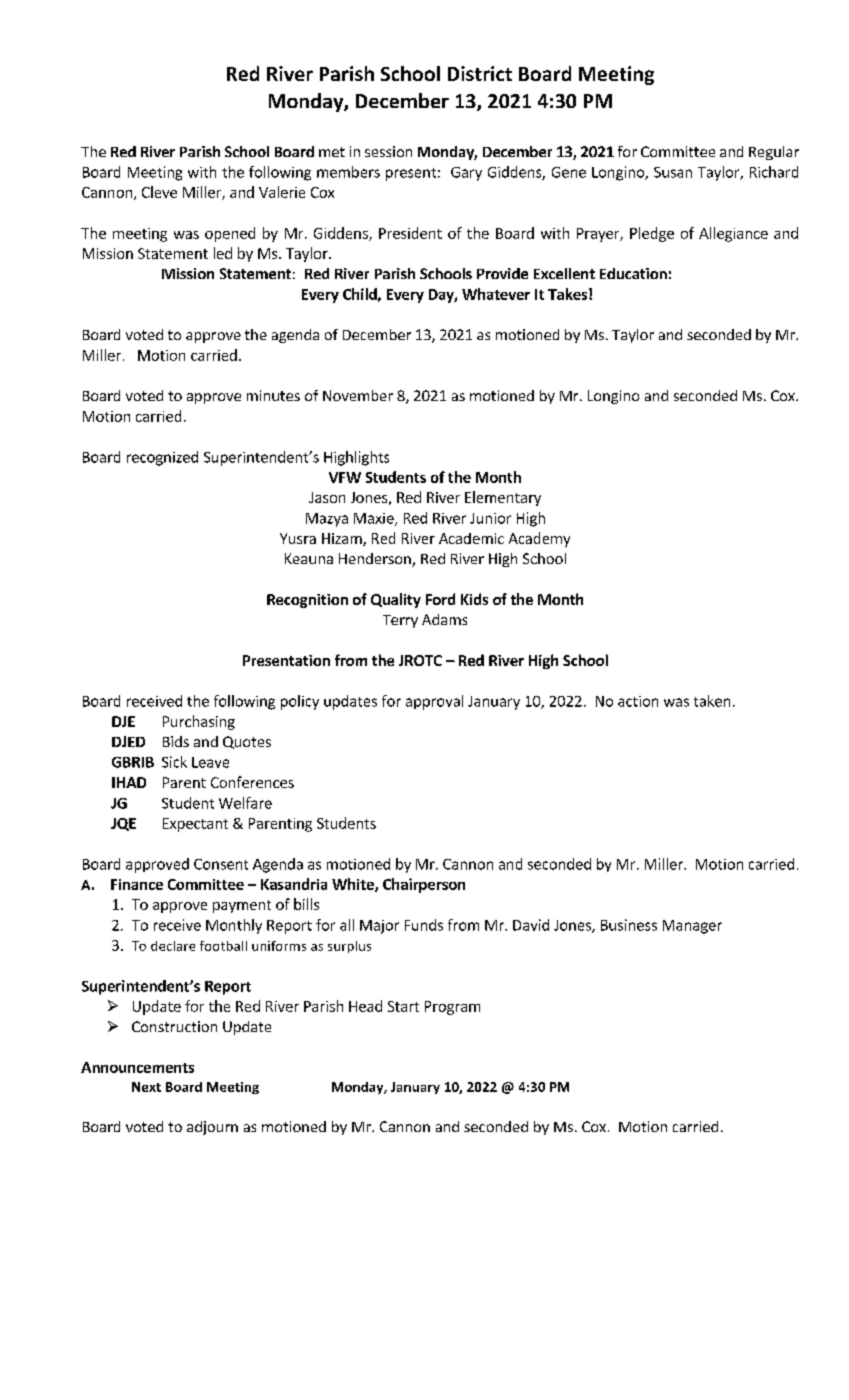  What do you see at coordinates (496, 294) in the screenshot?
I see `Whatever` at bounding box center [496, 294].
